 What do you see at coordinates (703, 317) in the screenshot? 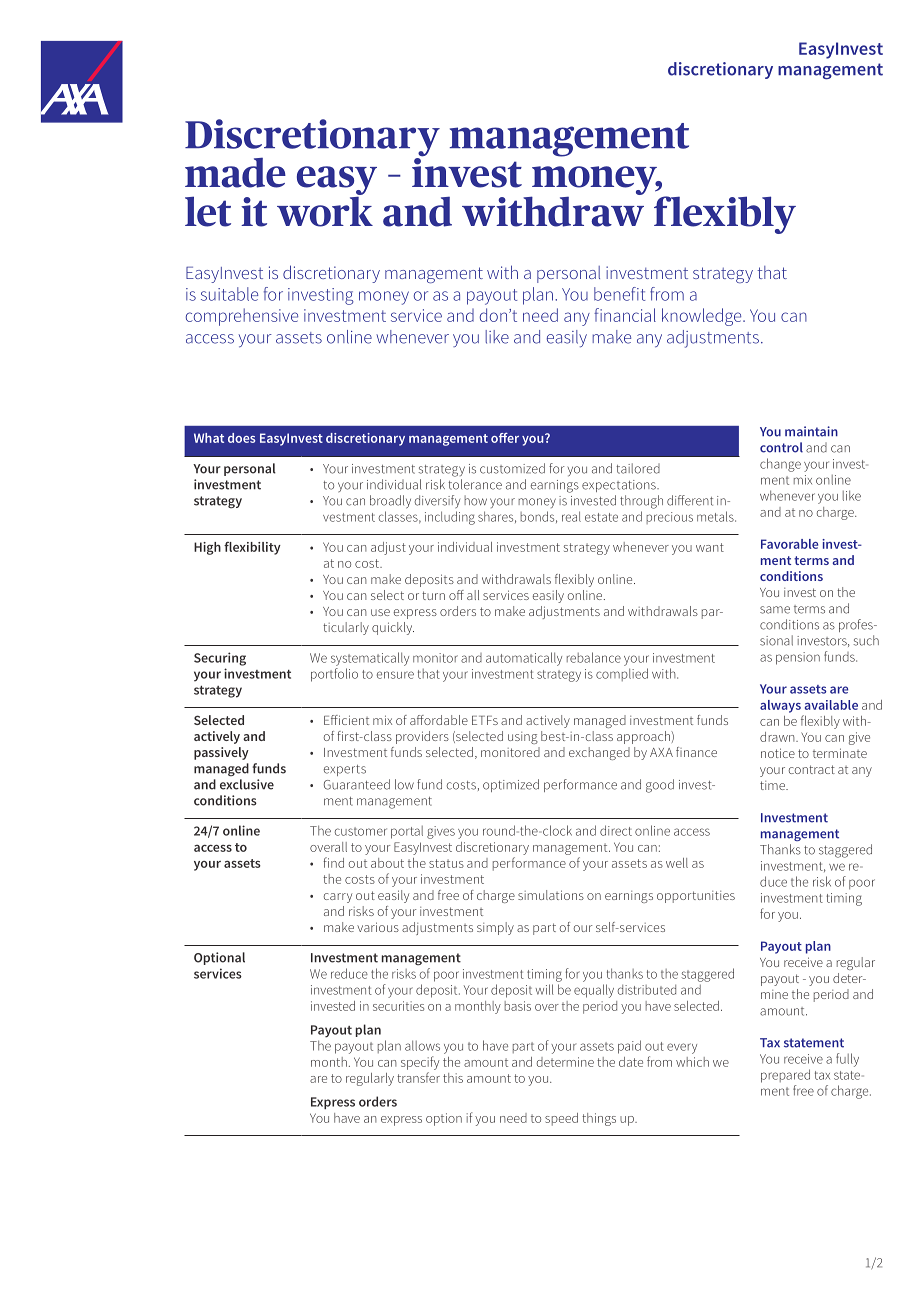
I see `knowledge` at bounding box center [703, 317].
